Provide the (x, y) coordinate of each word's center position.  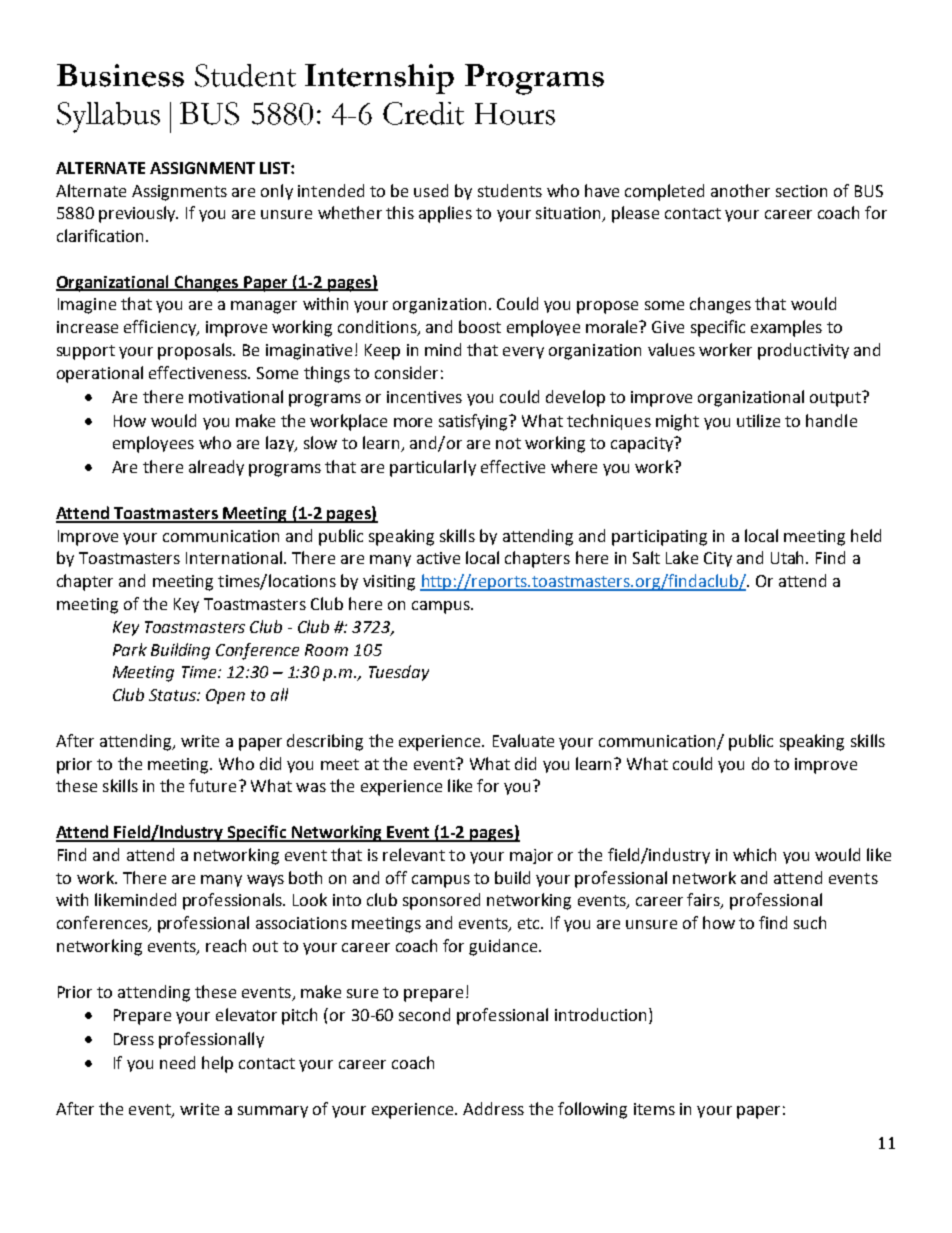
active (438, 558)
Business (120, 75)
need (177, 1062)
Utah (789, 557)
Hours (515, 114)
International (235, 557)
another (740, 190)
